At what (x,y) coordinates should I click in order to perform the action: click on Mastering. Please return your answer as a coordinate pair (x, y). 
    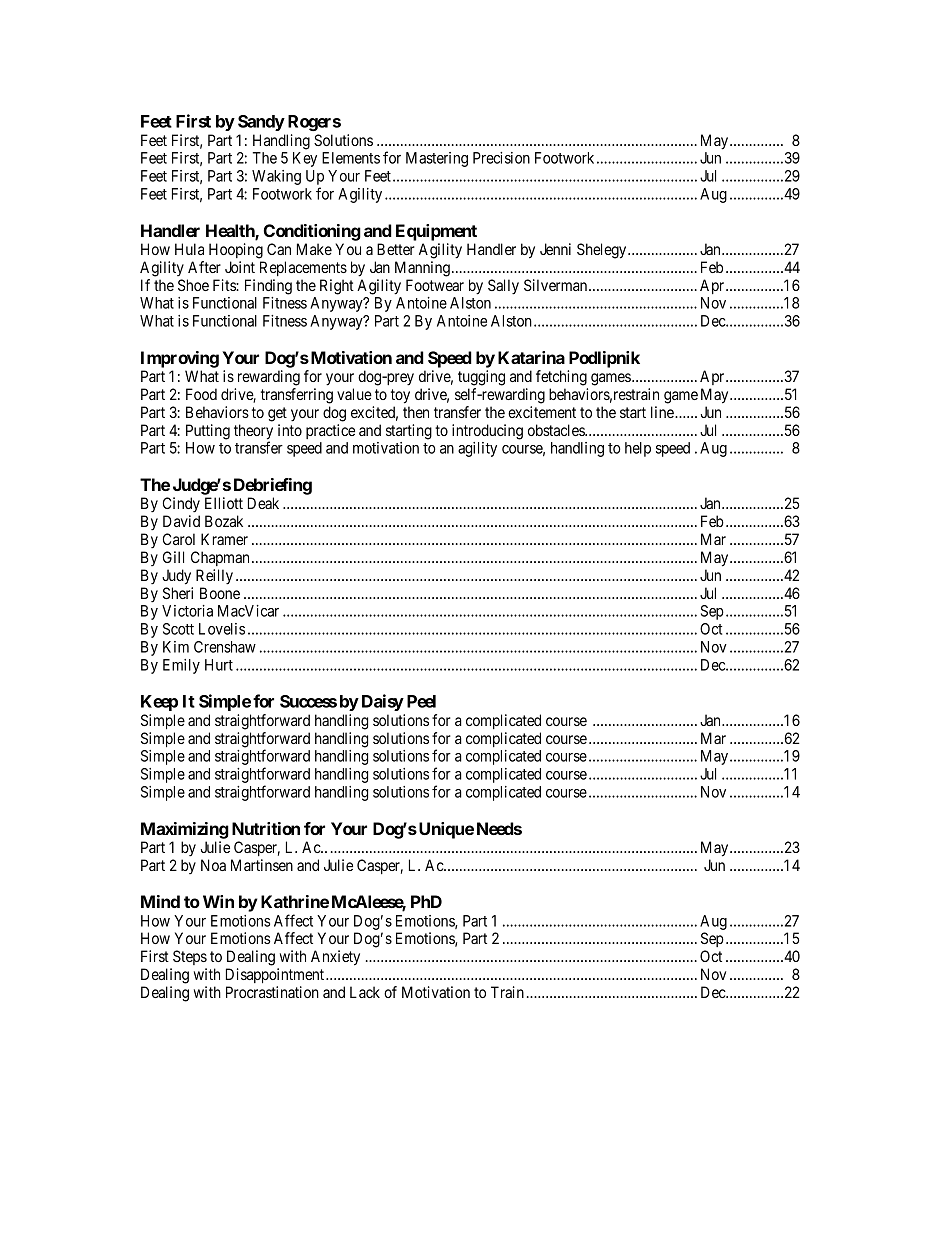
    Looking at the image, I should click on (437, 159).
